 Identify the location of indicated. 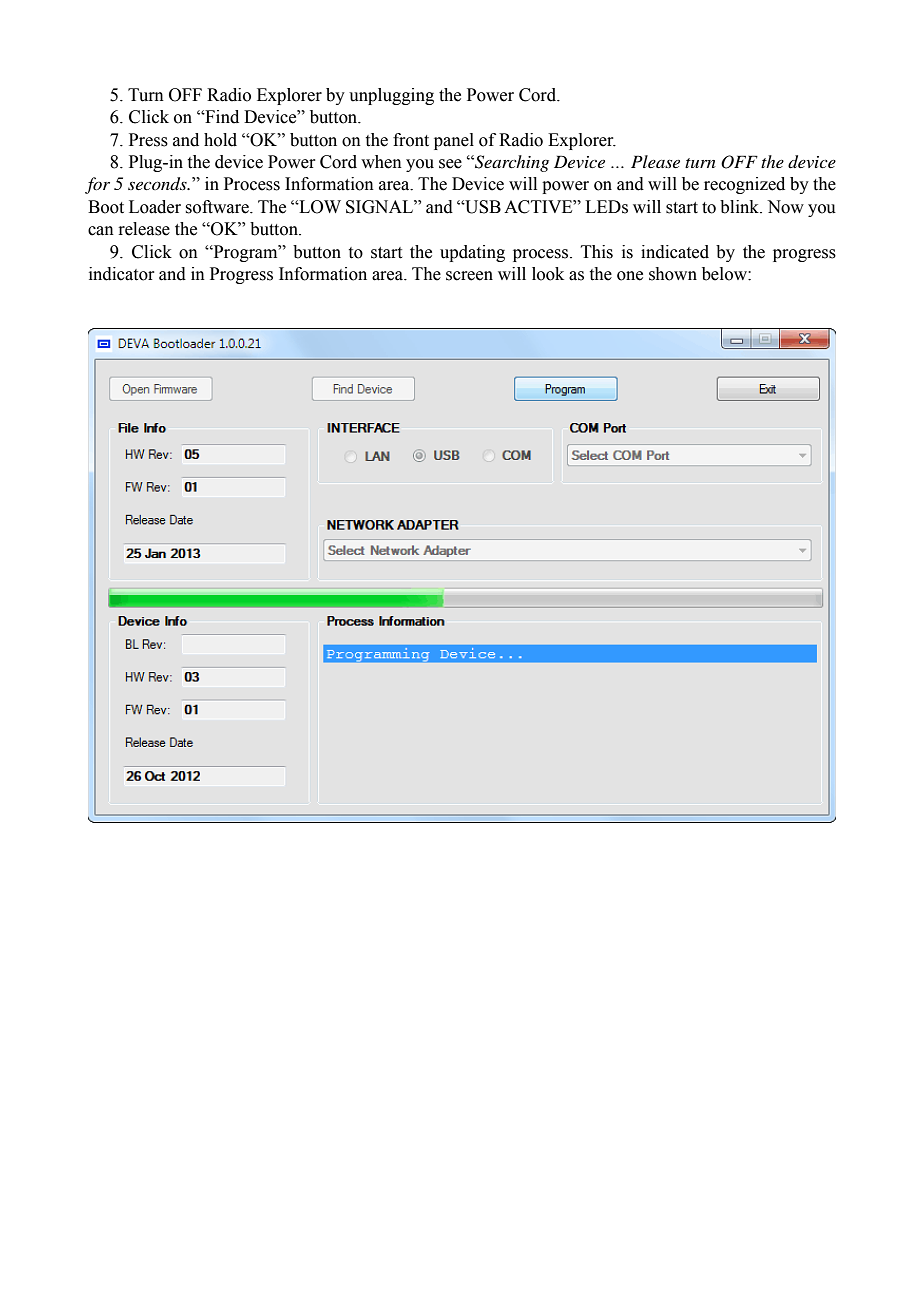
(675, 252).
